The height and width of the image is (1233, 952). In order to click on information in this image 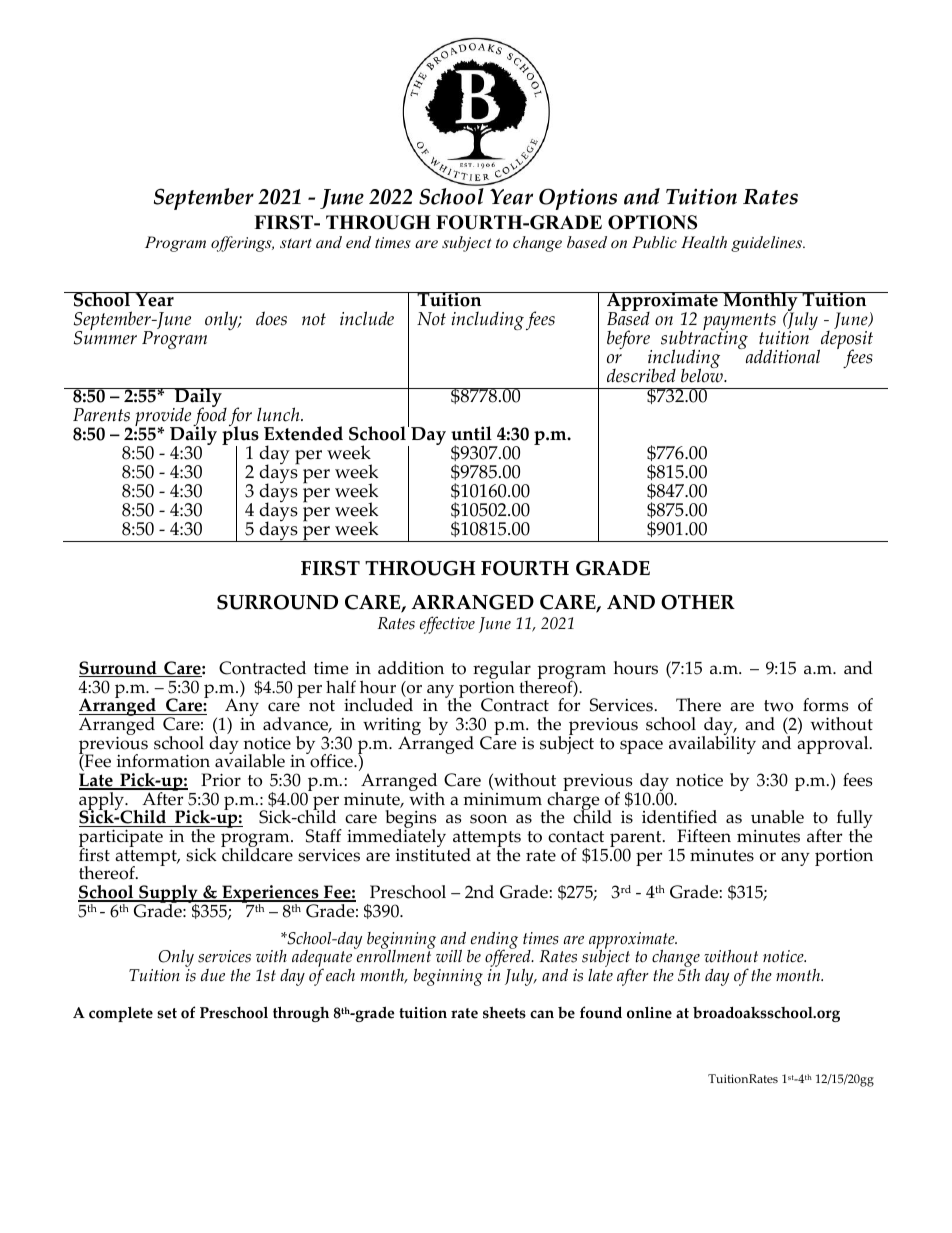, I will do `click(163, 761)`.
